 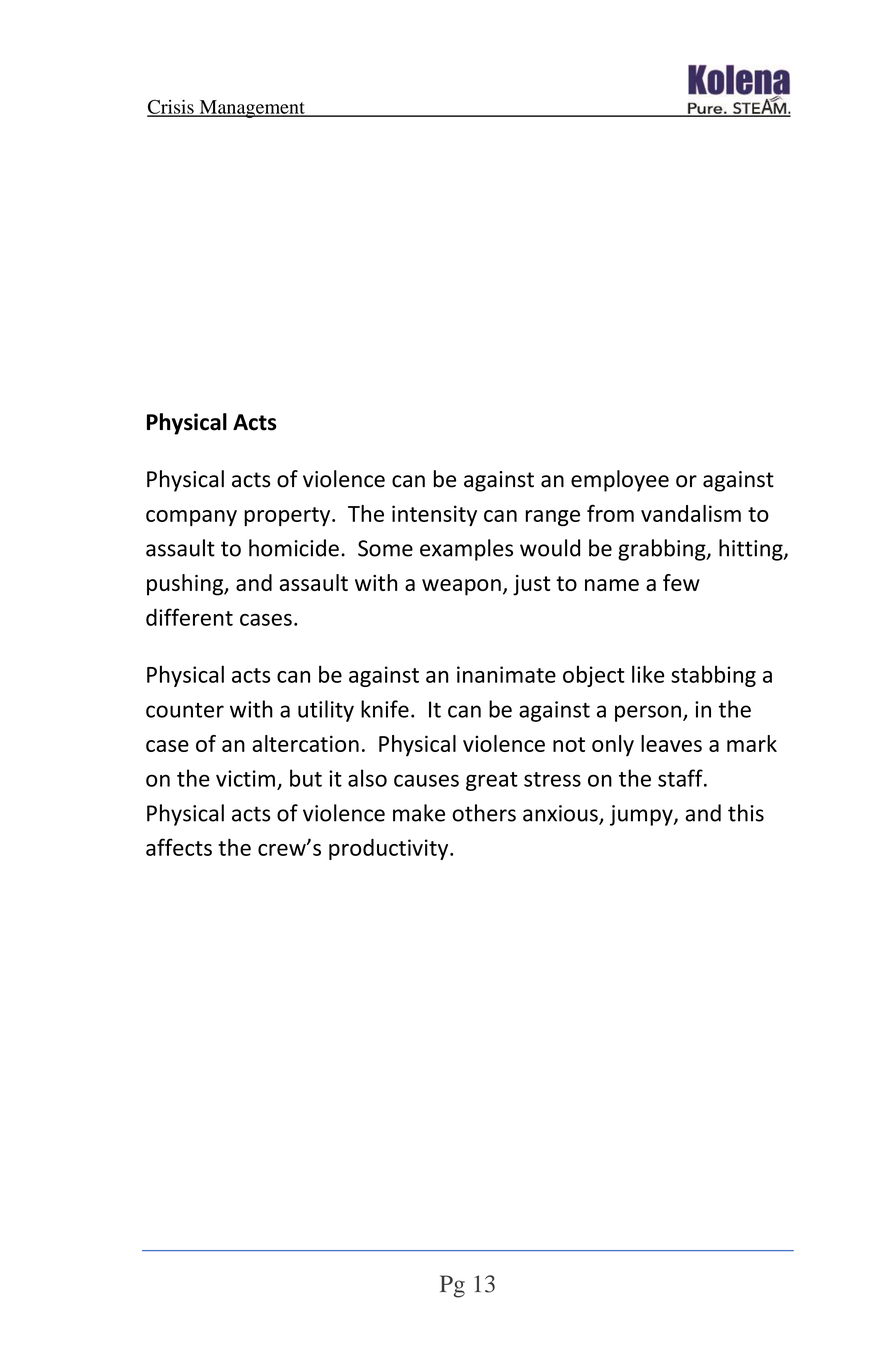 I want to click on others, so click(x=484, y=813).
